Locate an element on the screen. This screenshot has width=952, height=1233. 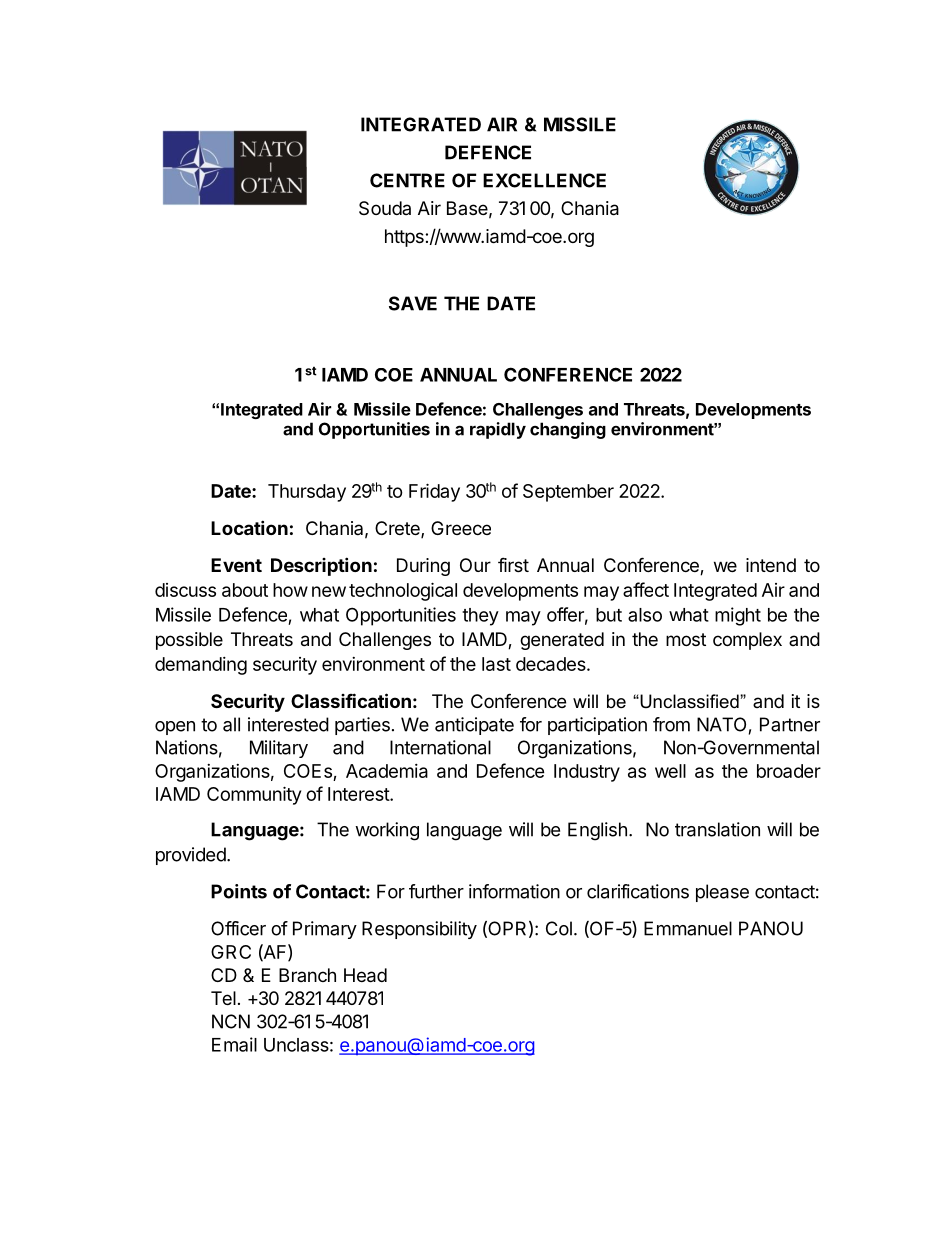
SAVE is located at coordinates (413, 303).
